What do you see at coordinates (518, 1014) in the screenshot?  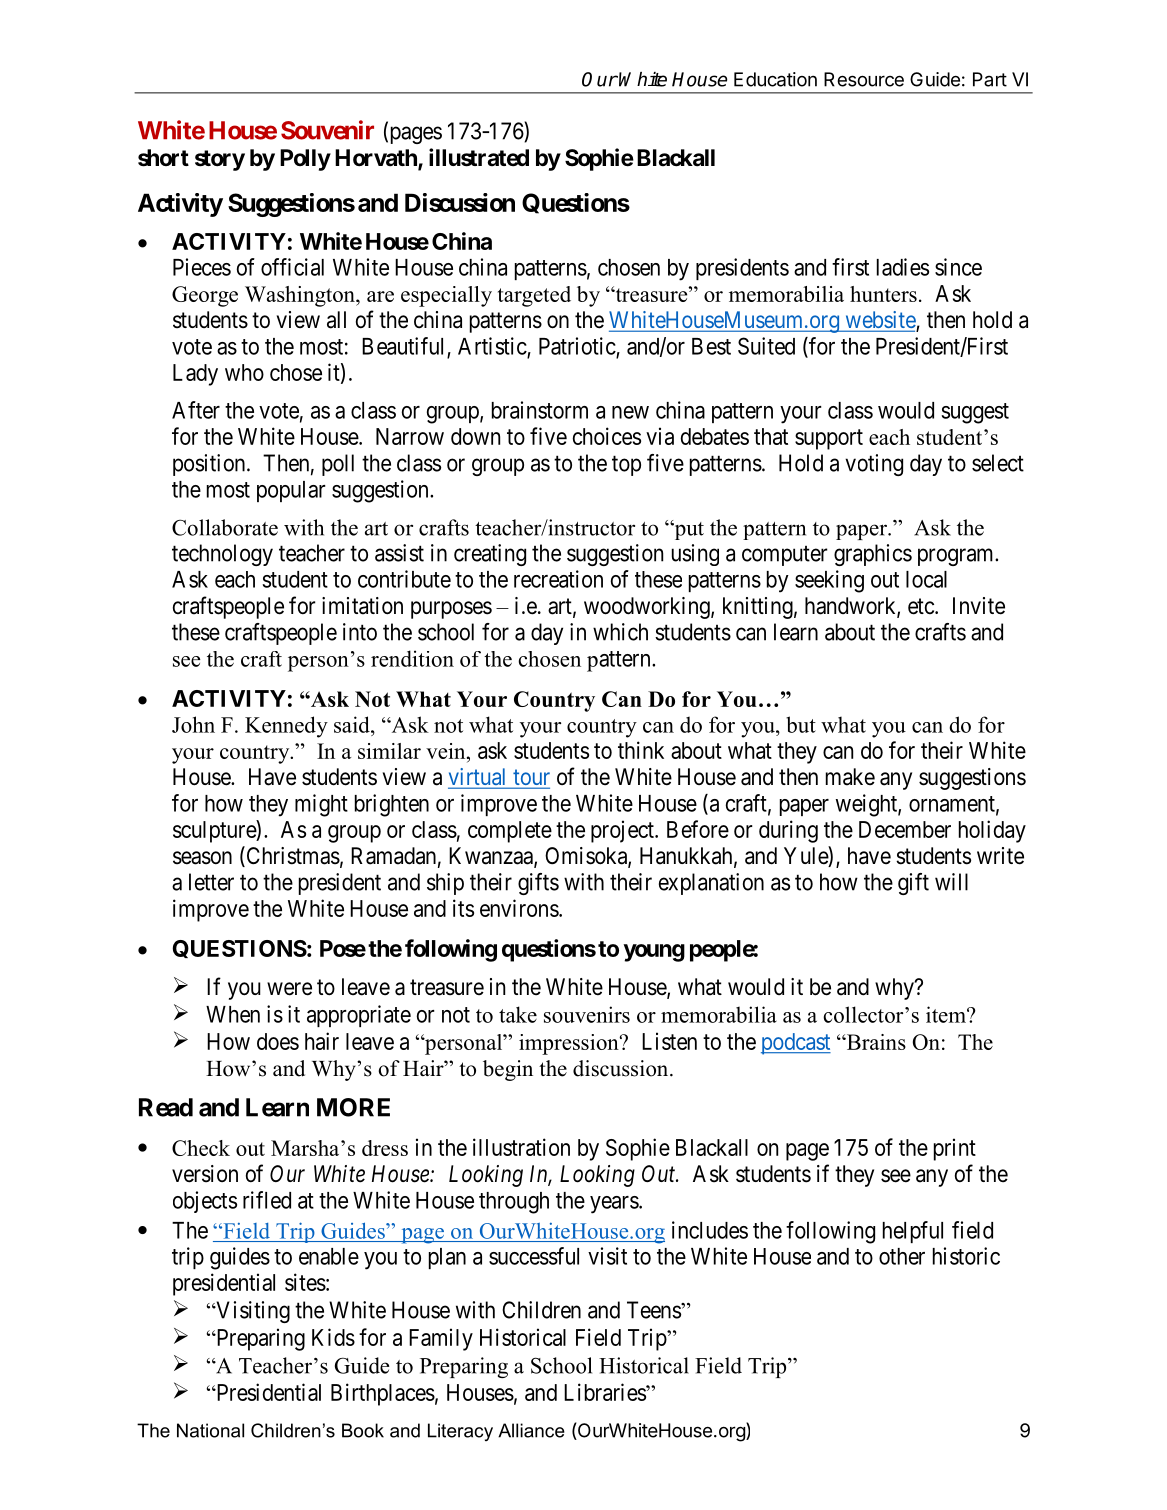 I see `take` at bounding box center [518, 1014].
